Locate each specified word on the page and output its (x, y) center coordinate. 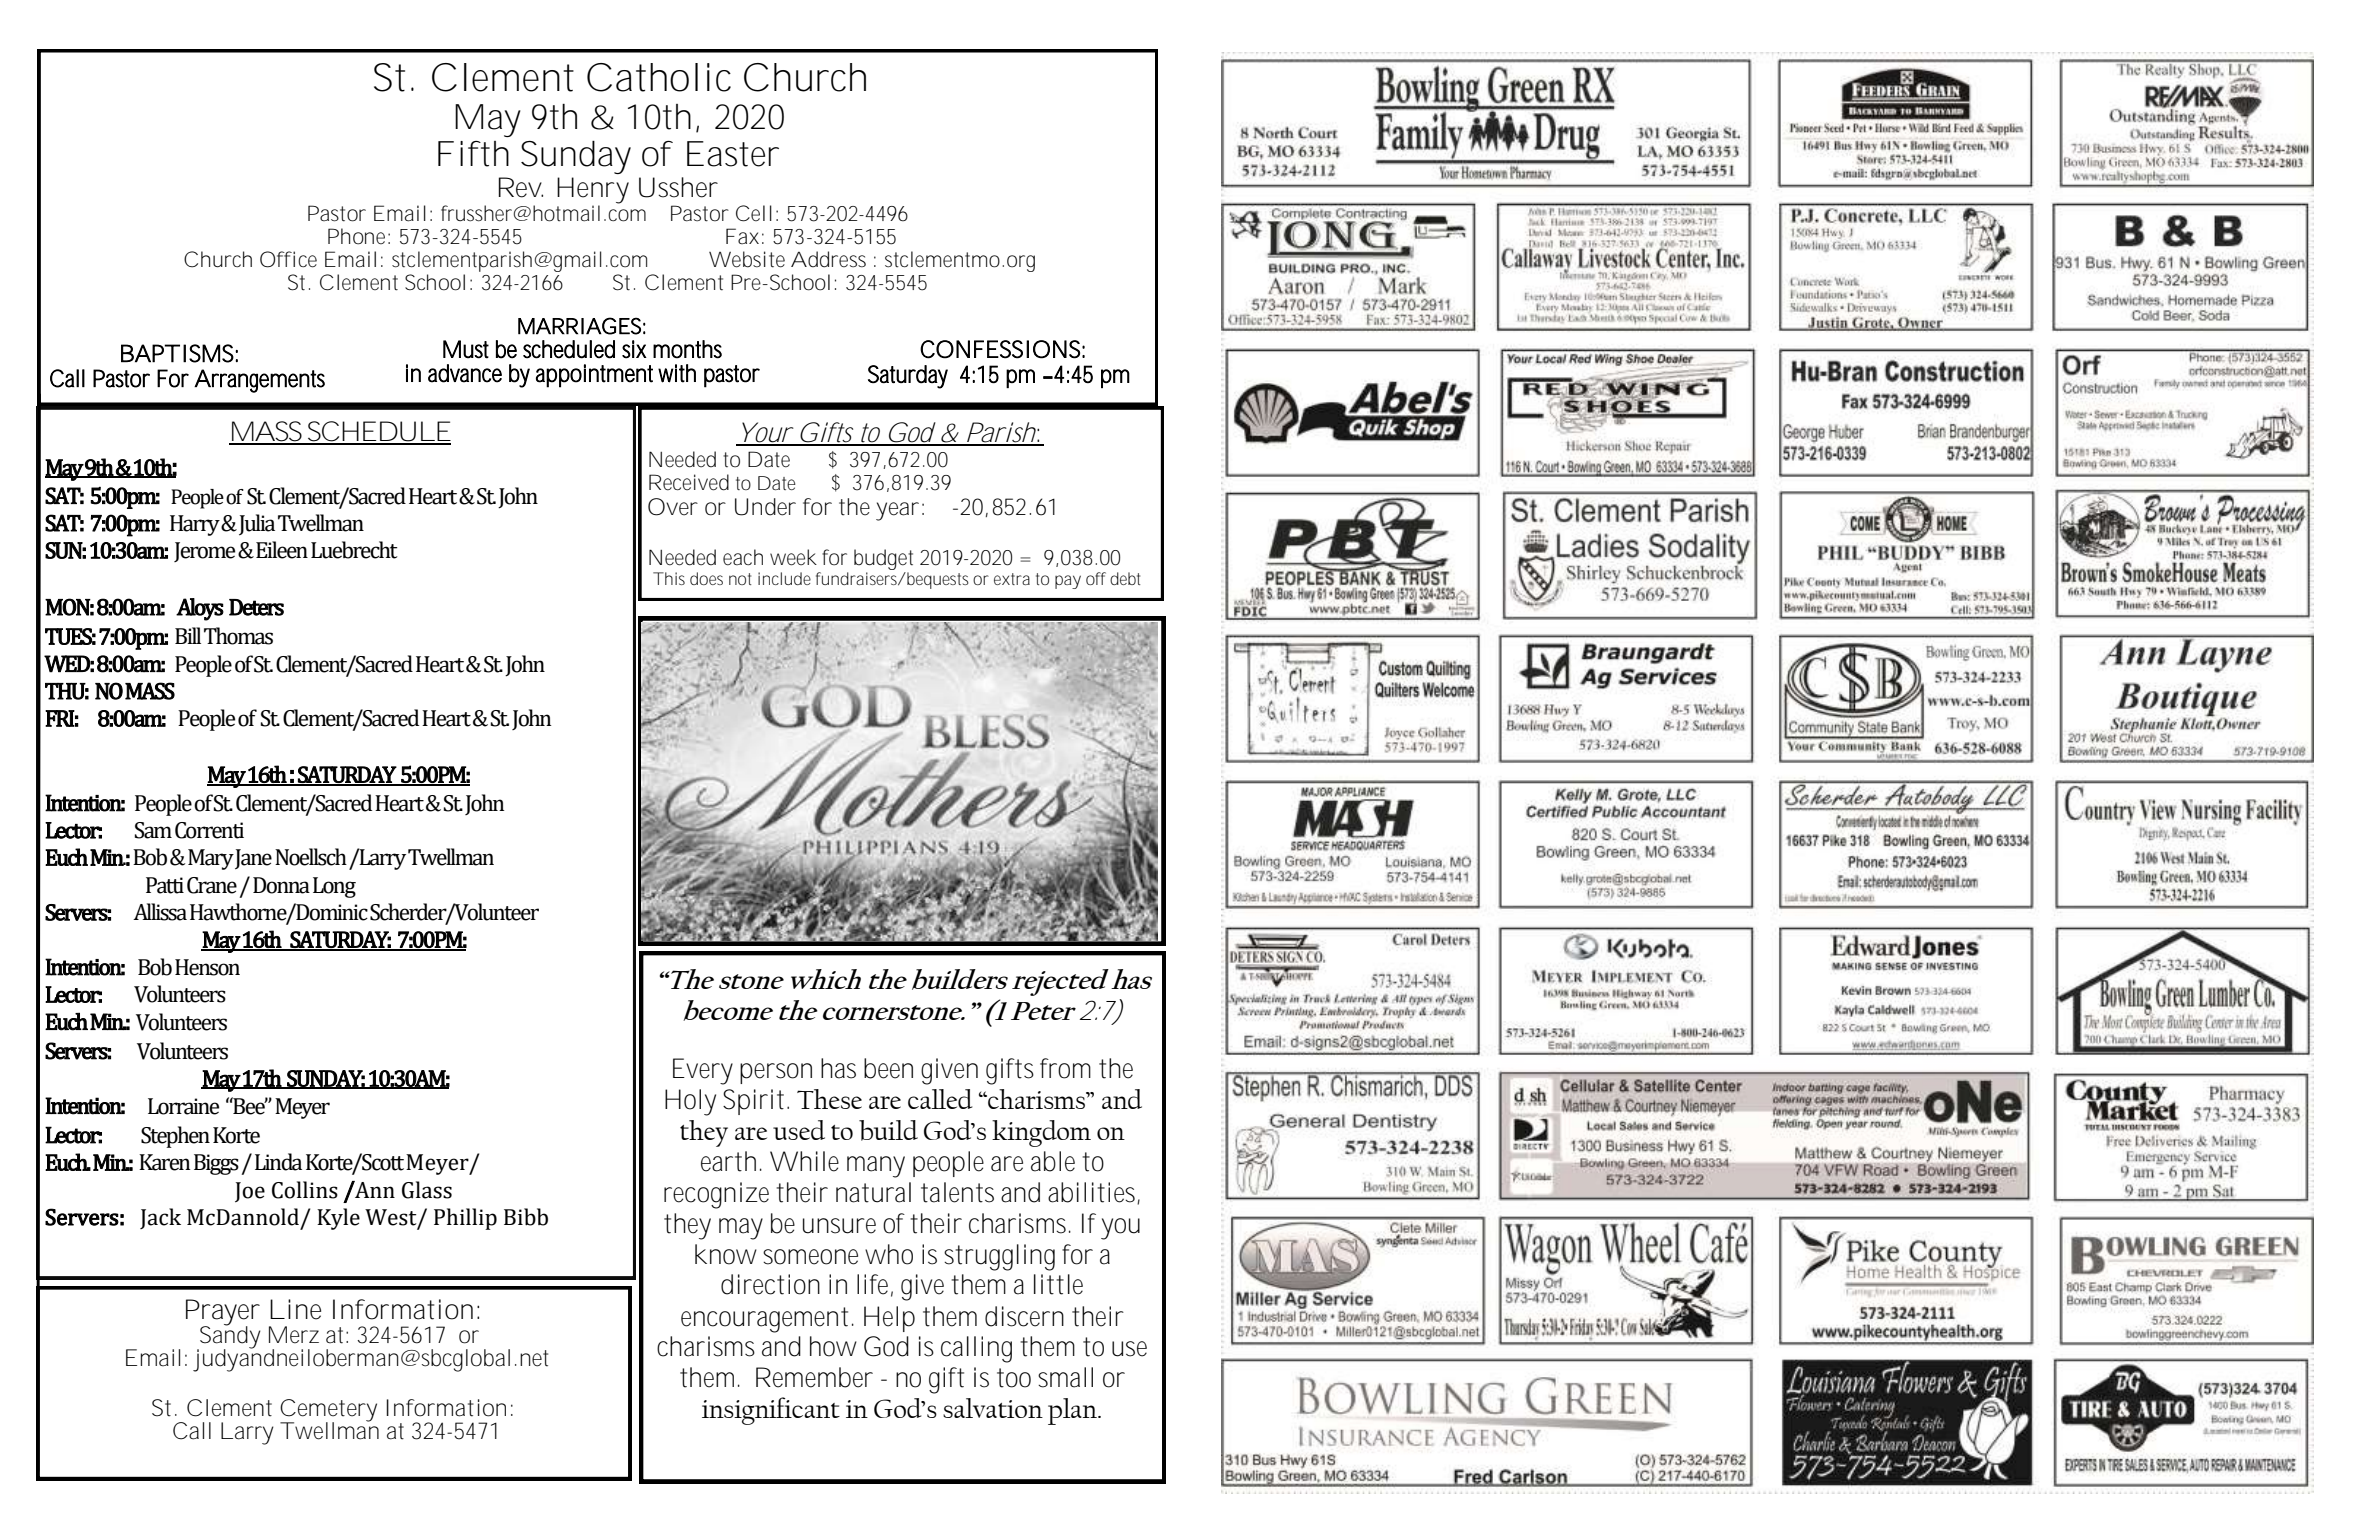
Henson (207, 967)
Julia (257, 525)
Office (288, 259)
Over (673, 507)
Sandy (229, 1337)
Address (828, 259)
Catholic (659, 77)
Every (703, 1071)
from (1065, 1068)
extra (1012, 579)
